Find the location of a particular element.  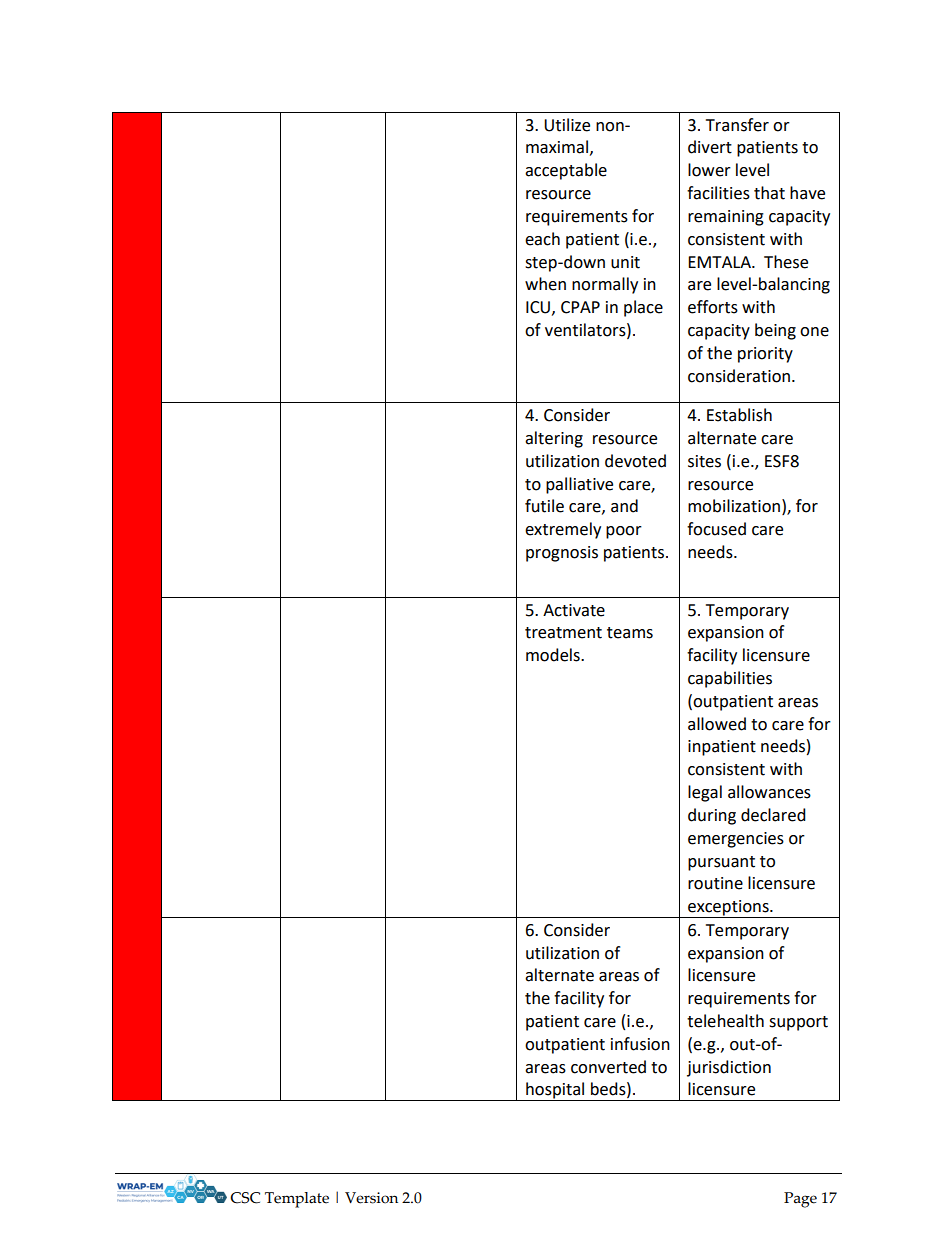

each is located at coordinates (542, 239).
